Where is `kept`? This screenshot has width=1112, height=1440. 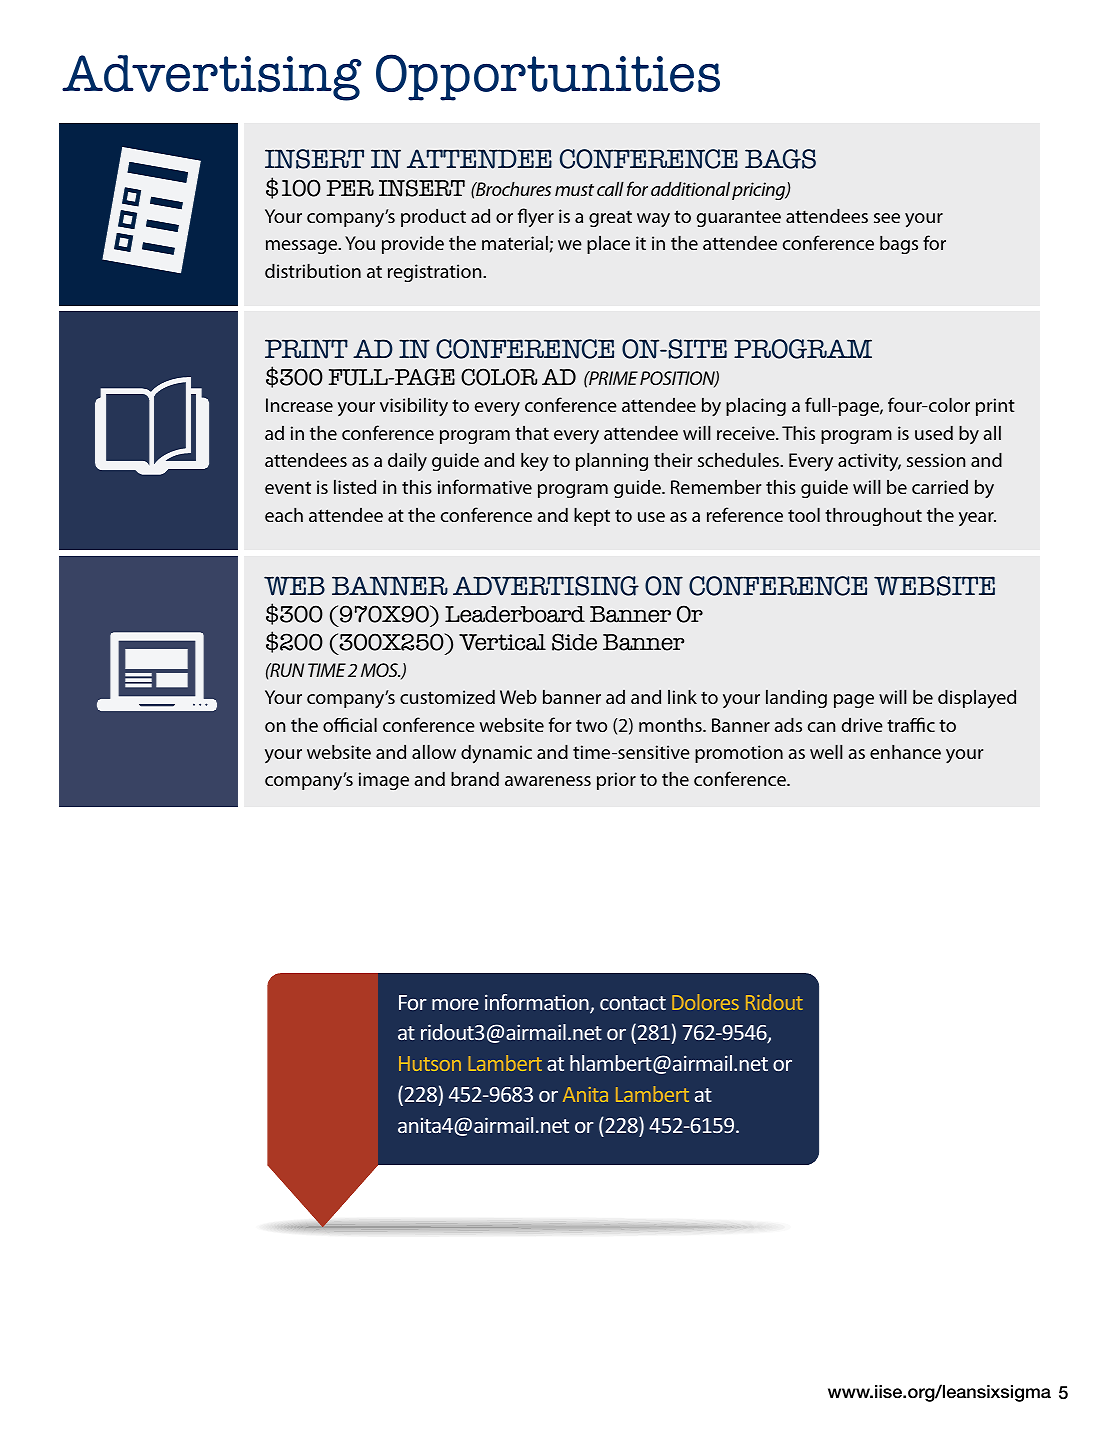 kept is located at coordinates (592, 517).
